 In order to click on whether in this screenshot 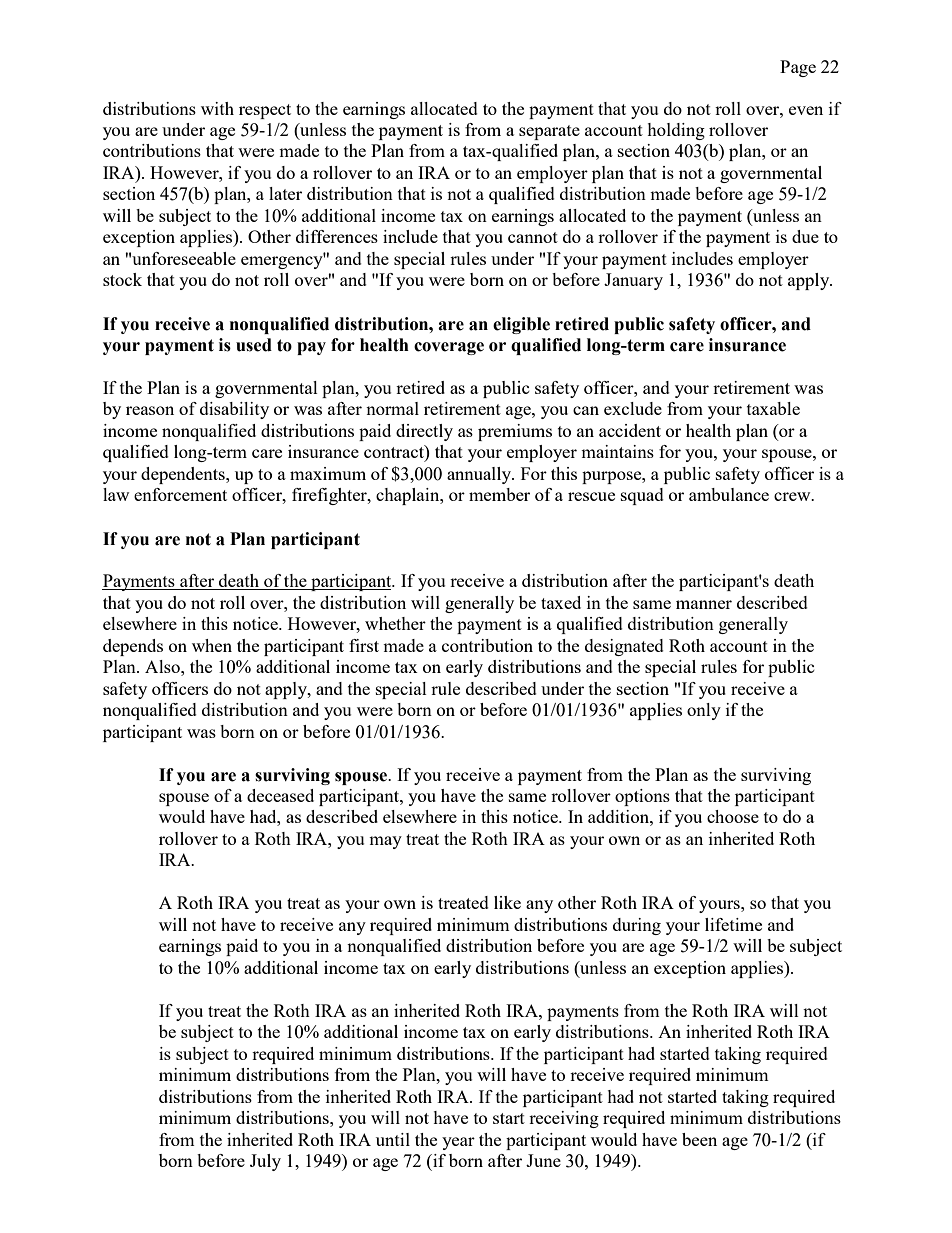, I will do `click(395, 623)`.
